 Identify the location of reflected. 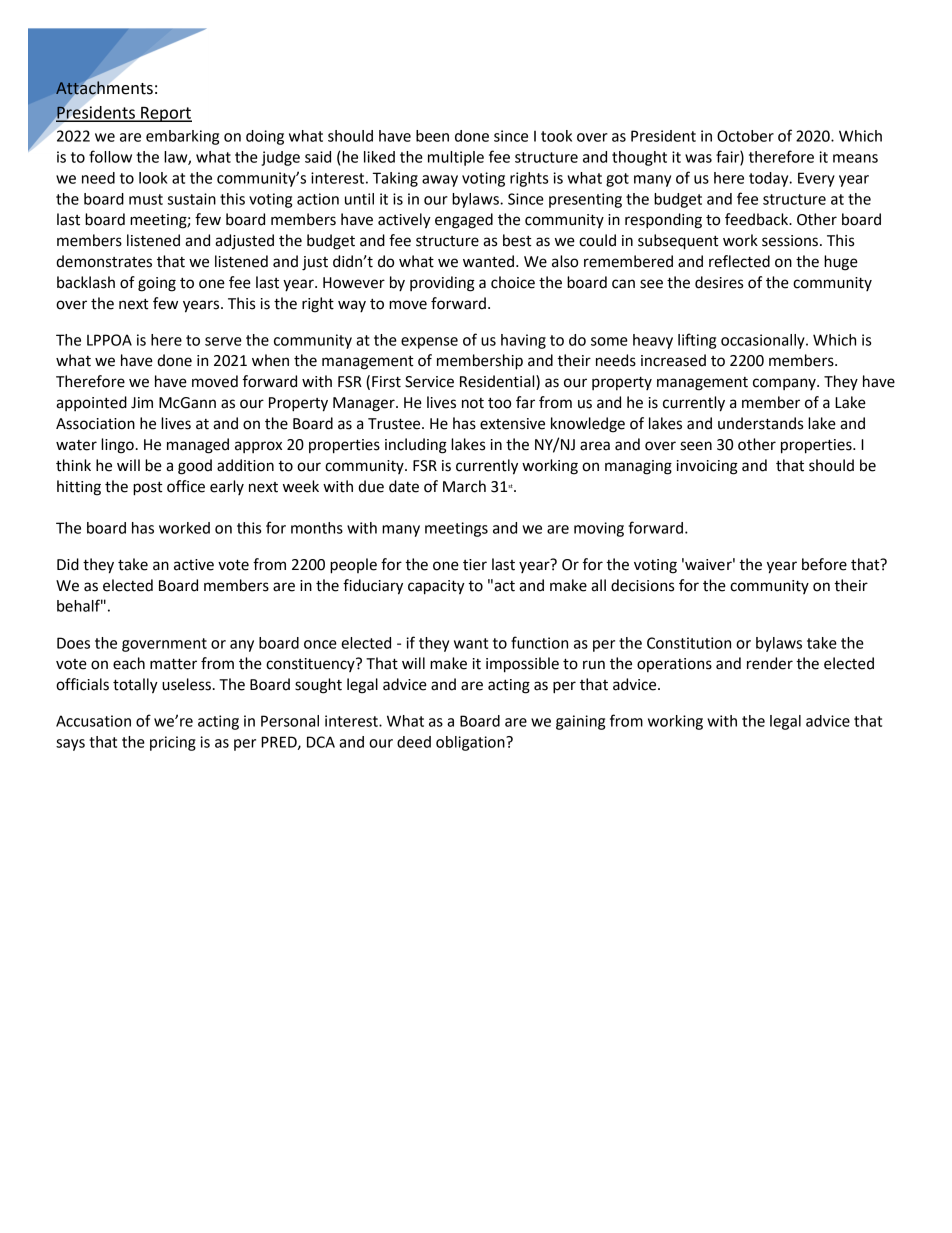
(739, 261).
